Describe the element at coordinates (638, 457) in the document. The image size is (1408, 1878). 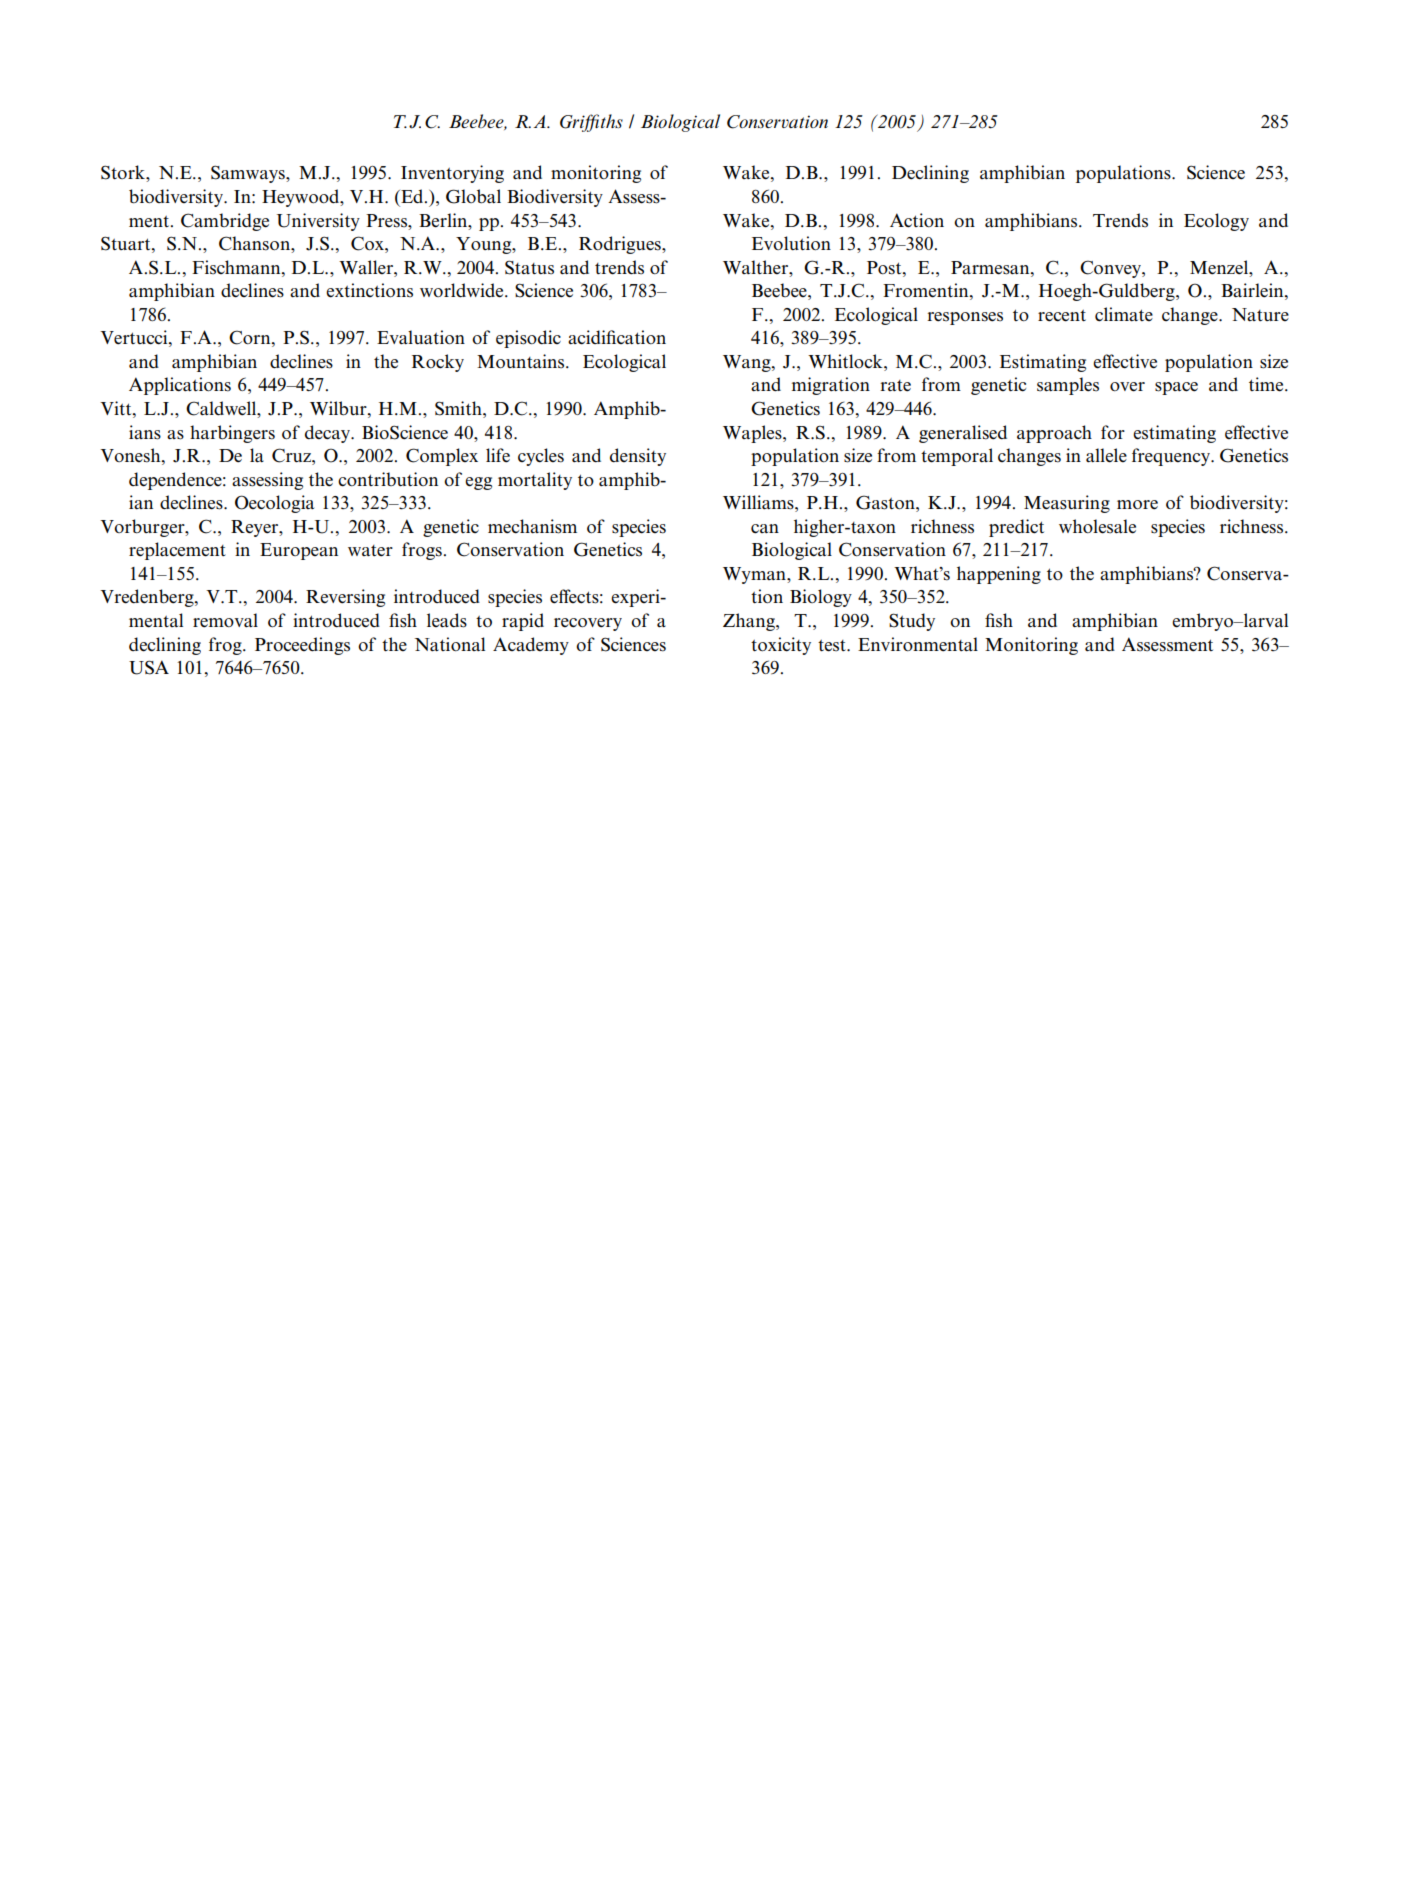
I see `density` at that location.
